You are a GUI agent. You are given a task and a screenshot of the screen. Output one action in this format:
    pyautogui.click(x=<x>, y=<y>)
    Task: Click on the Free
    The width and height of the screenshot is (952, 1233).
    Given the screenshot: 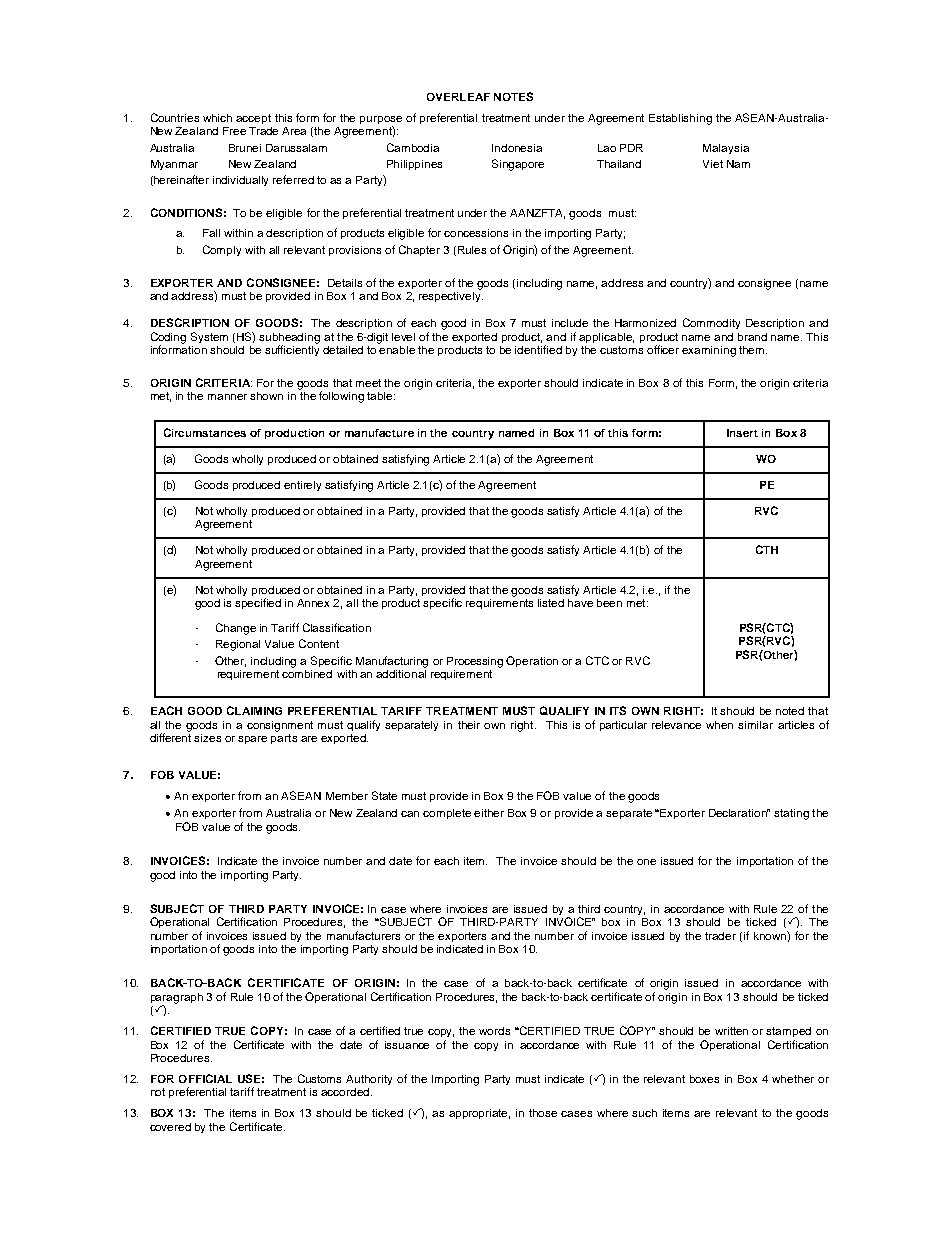 What is the action you would take?
    pyautogui.click(x=234, y=131)
